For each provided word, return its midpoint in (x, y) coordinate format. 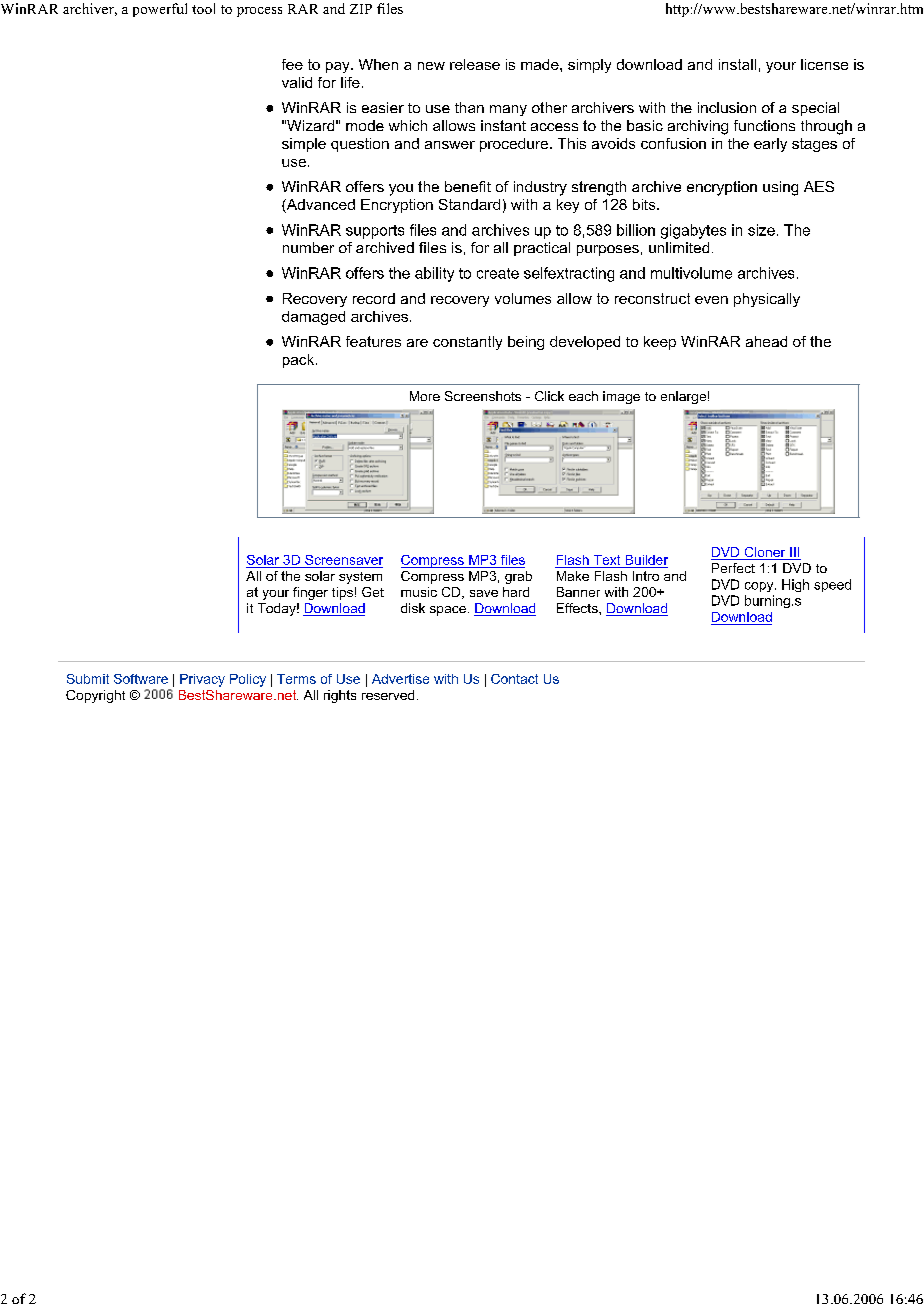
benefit (468, 186)
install (737, 64)
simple (304, 145)
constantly (467, 343)
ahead (766, 341)
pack (300, 361)
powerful (160, 10)
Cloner (765, 553)
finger (310, 593)
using (780, 188)
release (475, 64)
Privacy (202, 680)
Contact (514, 679)
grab (518, 577)
